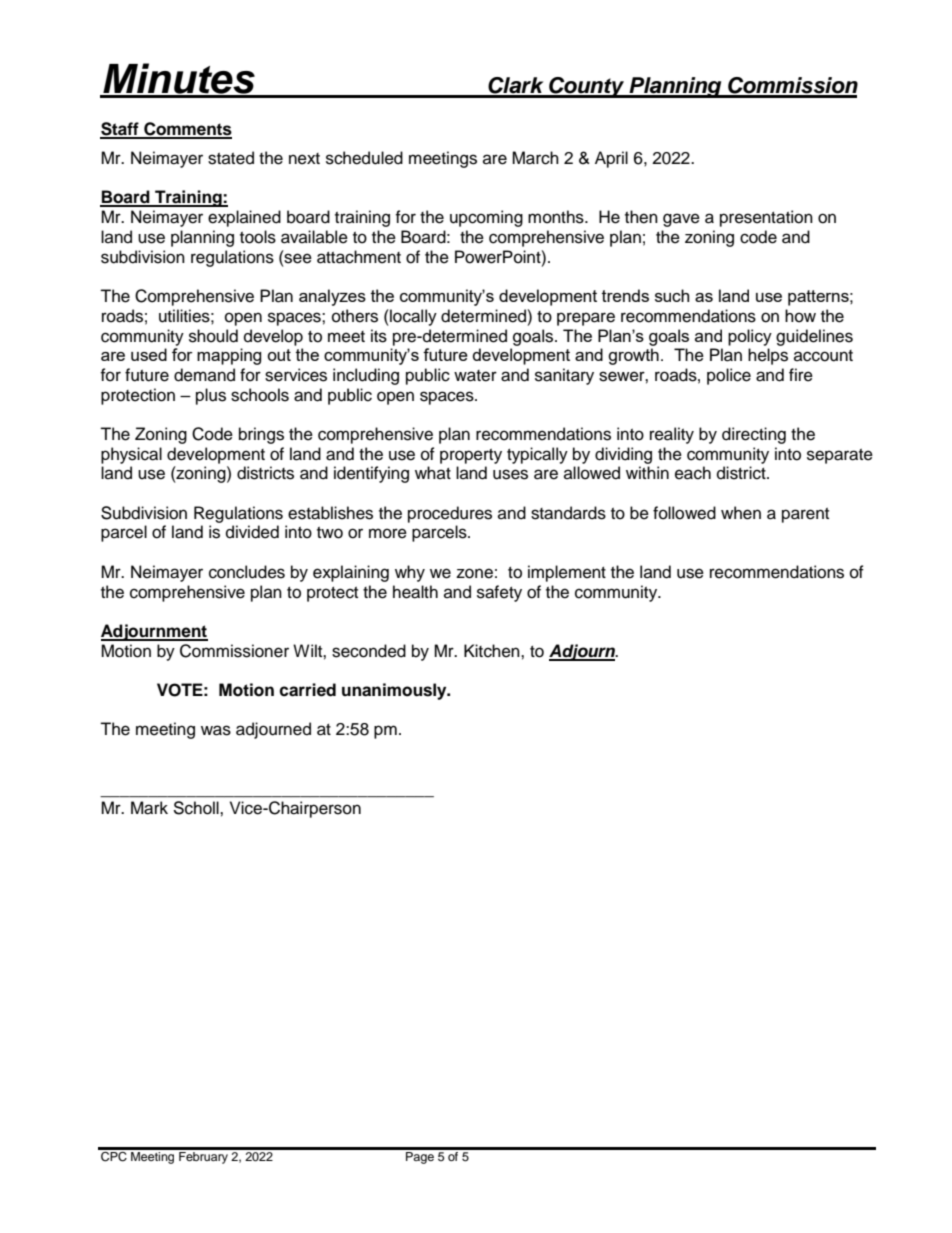 The width and height of the screenshot is (952, 1233). Describe the element at coordinates (261, 435) in the screenshot. I see `brings` at that location.
